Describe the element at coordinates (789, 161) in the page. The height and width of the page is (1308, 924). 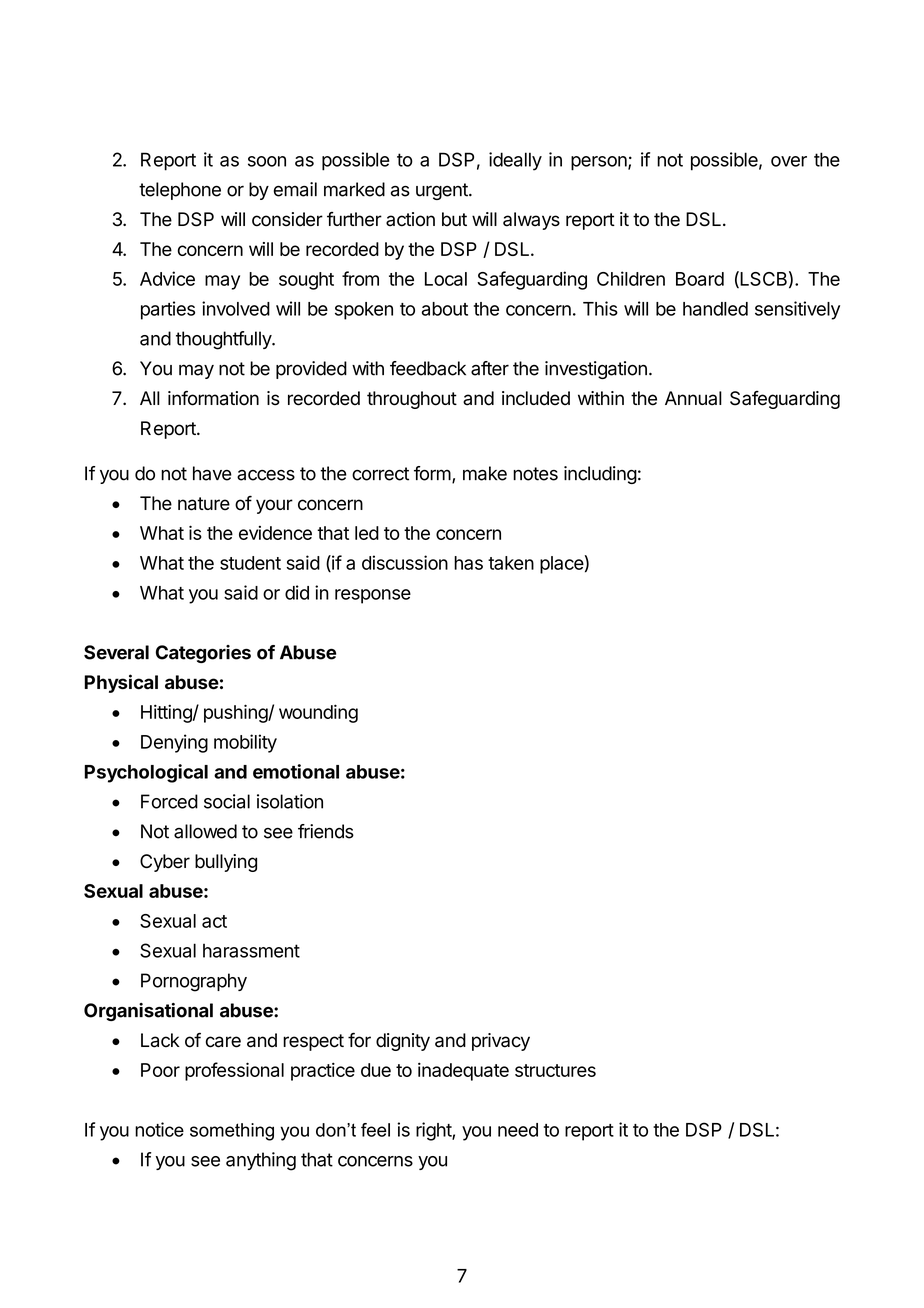
I see `over` at that location.
